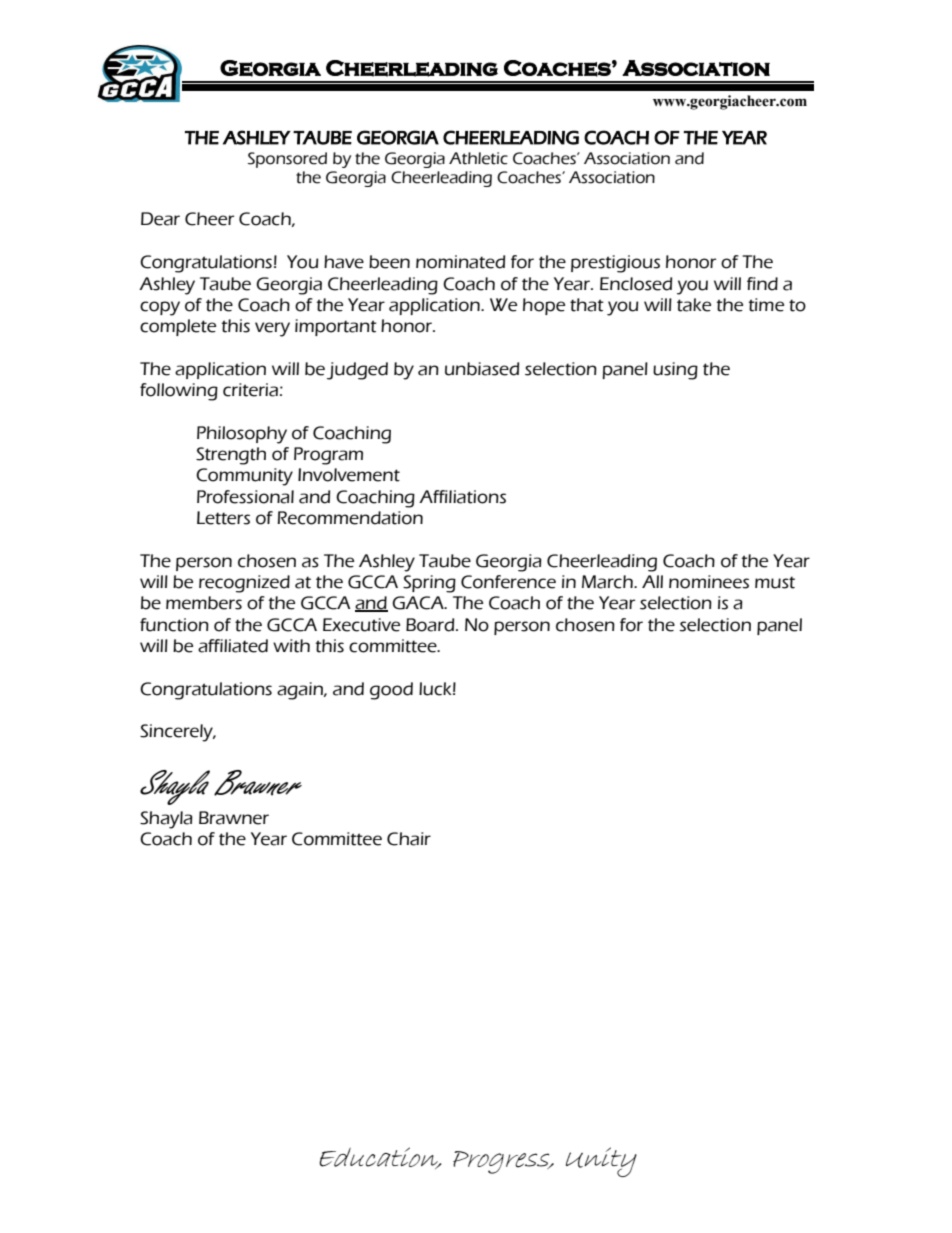  I want to click on good, so click(391, 691).
